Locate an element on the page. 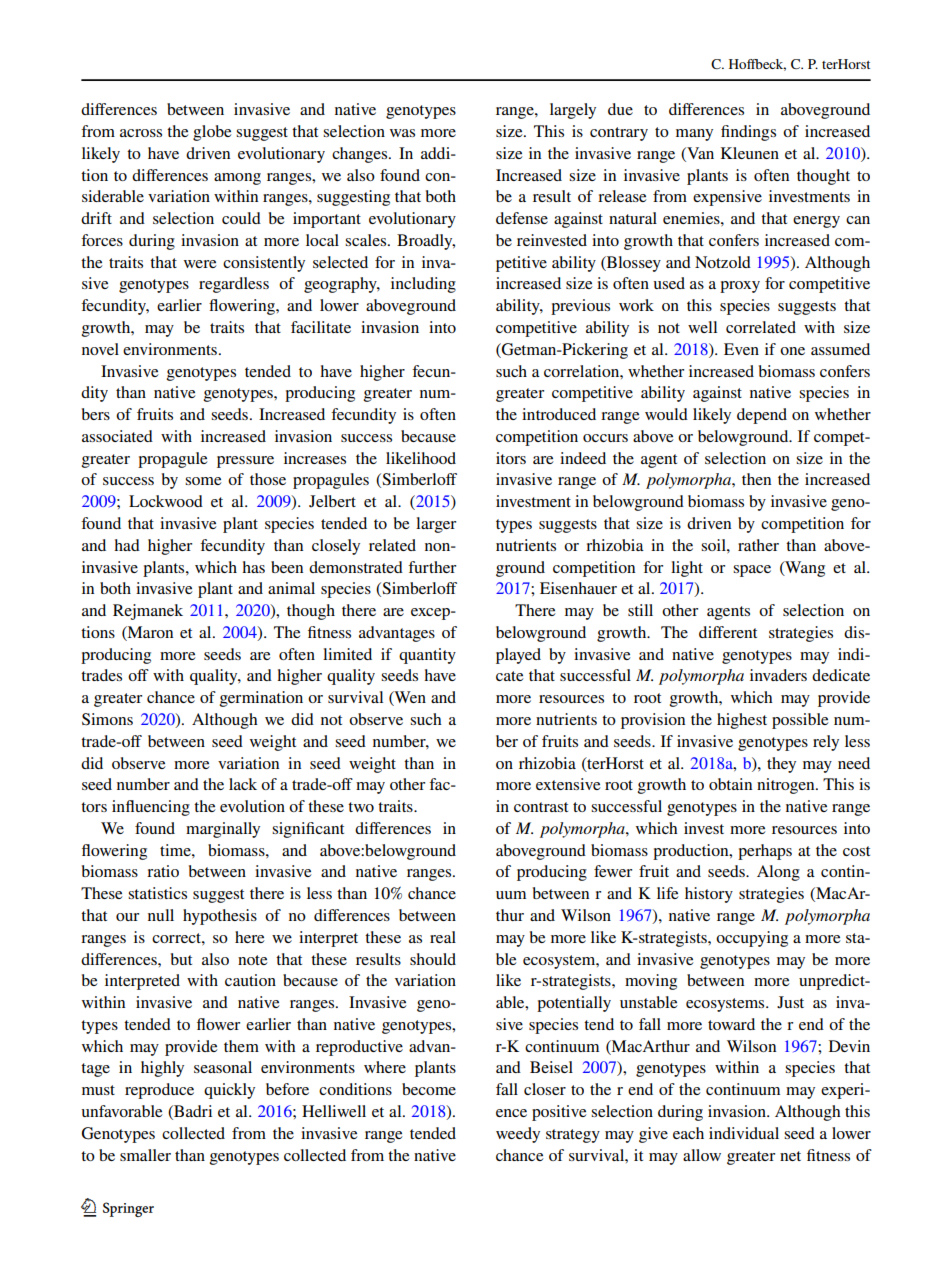 The image size is (952, 1284). was is located at coordinates (402, 133).
